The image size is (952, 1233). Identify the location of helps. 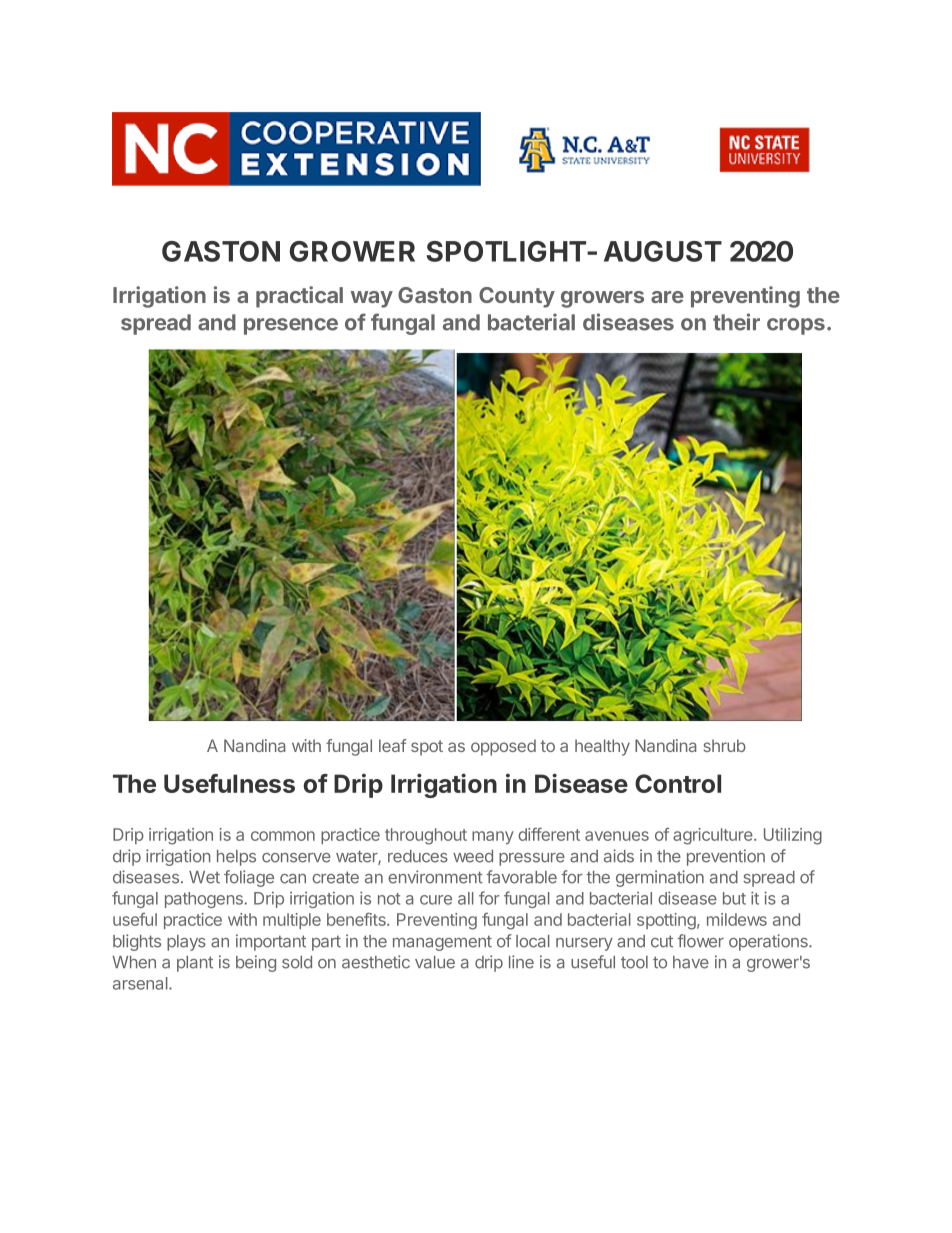
(236, 858).
